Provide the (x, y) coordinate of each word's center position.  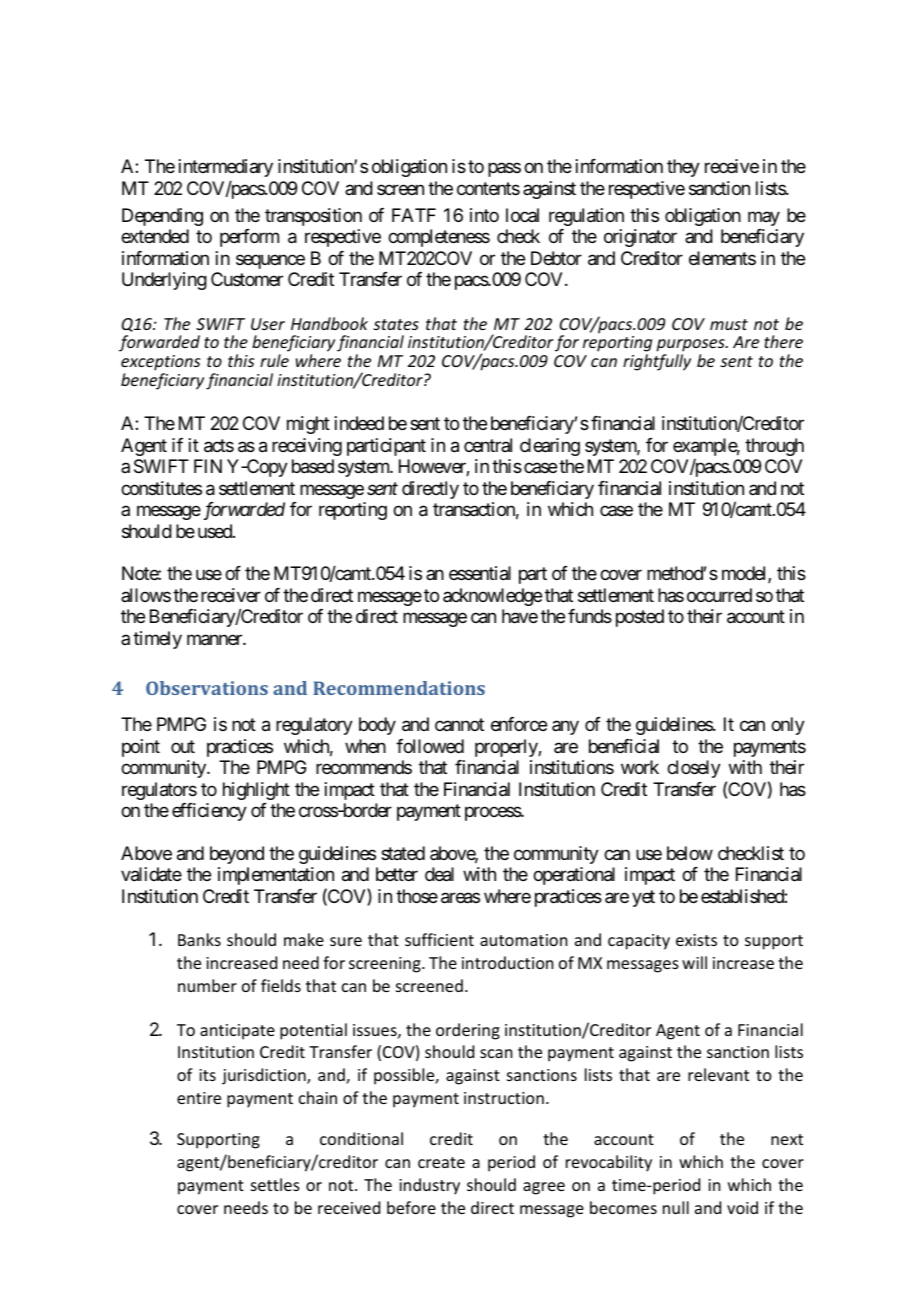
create (441, 1162)
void (742, 1207)
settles (275, 1184)
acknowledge (492, 597)
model (745, 574)
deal (439, 874)
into (484, 215)
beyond (237, 855)
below (690, 853)
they (683, 168)
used (216, 531)
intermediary (226, 168)
